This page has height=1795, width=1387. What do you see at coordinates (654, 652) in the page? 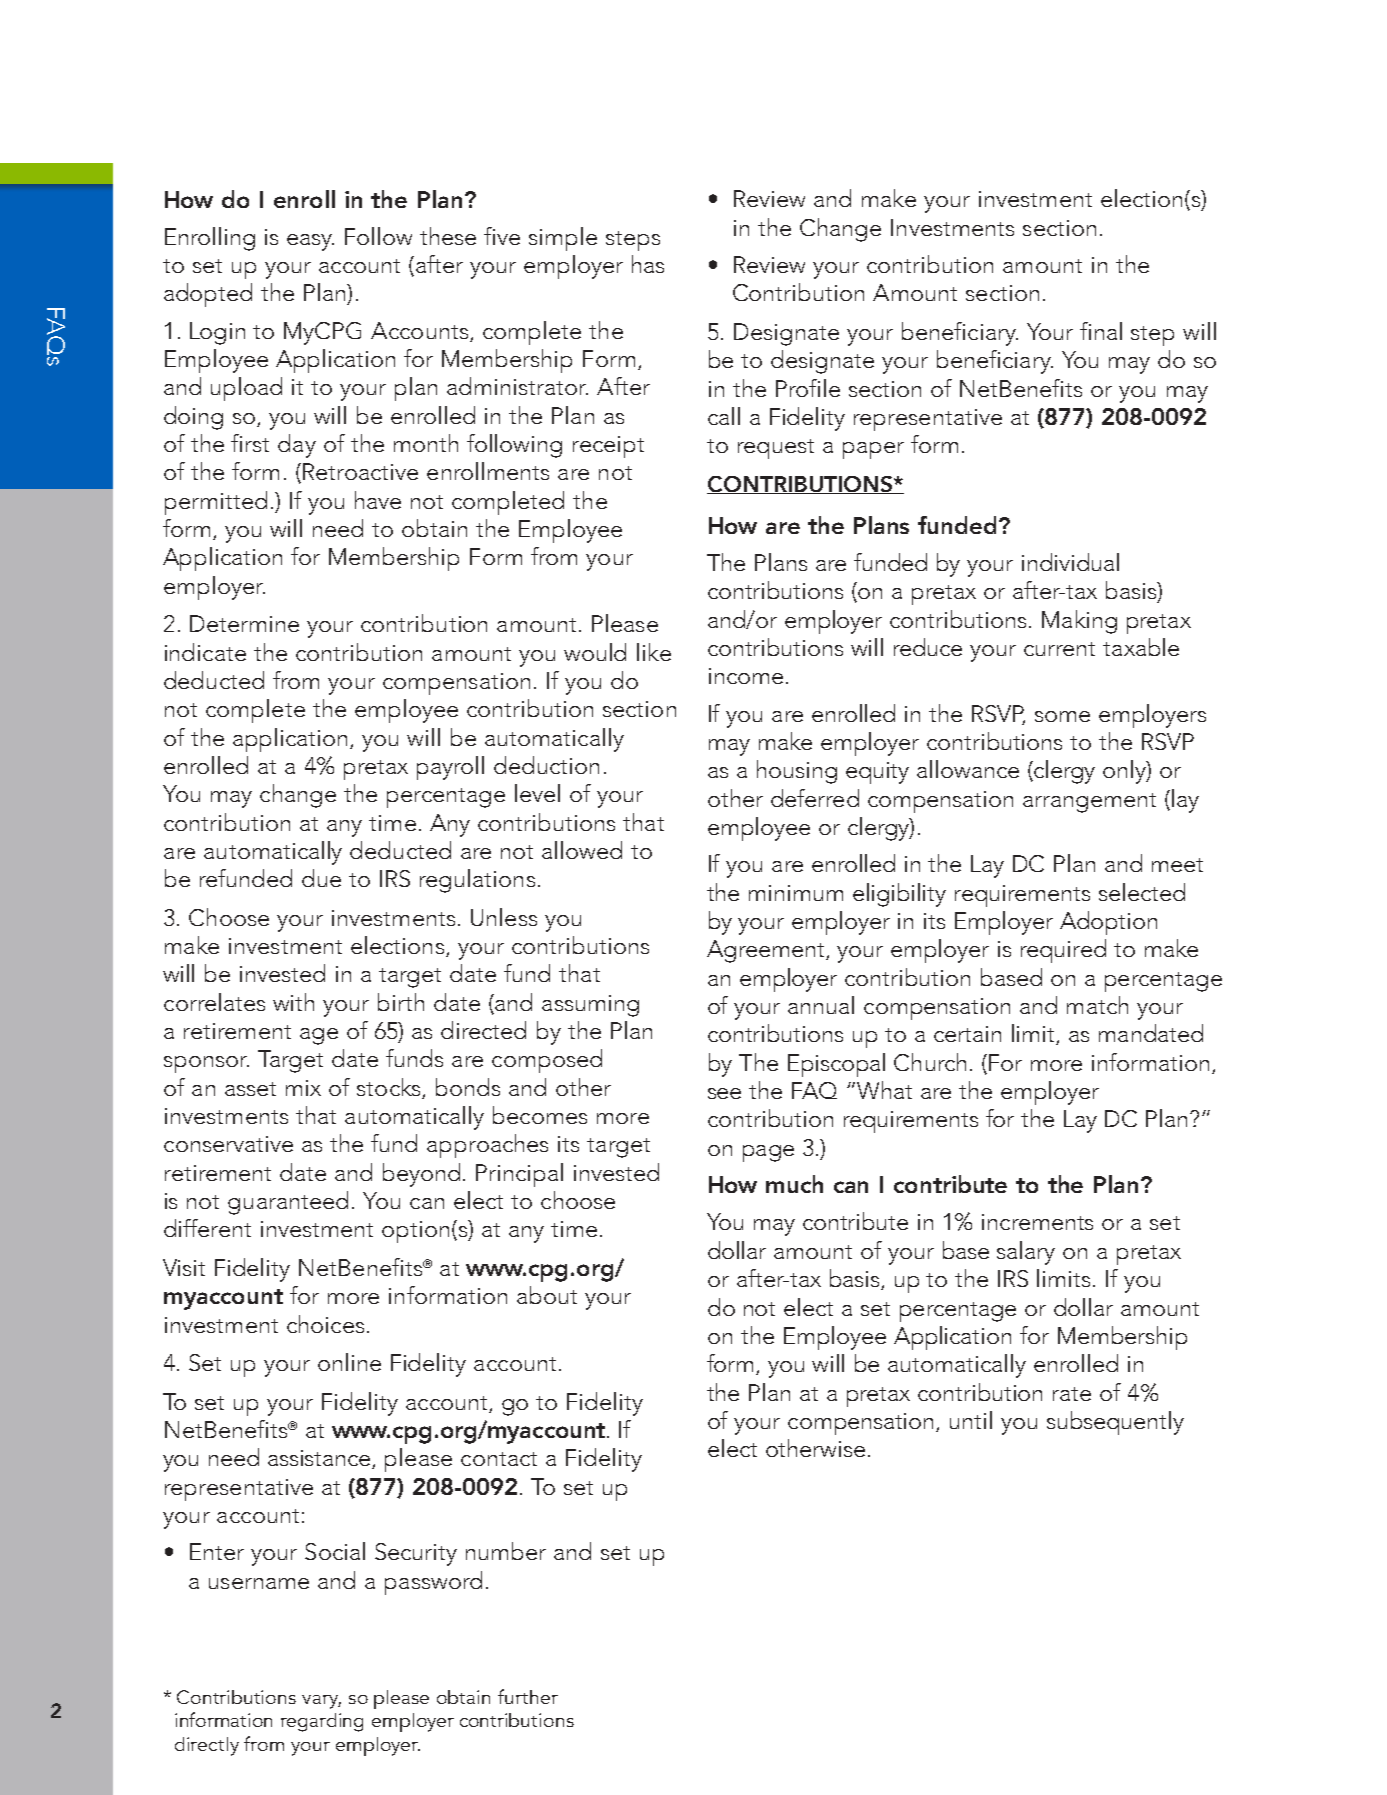
I see `like` at bounding box center [654, 652].
